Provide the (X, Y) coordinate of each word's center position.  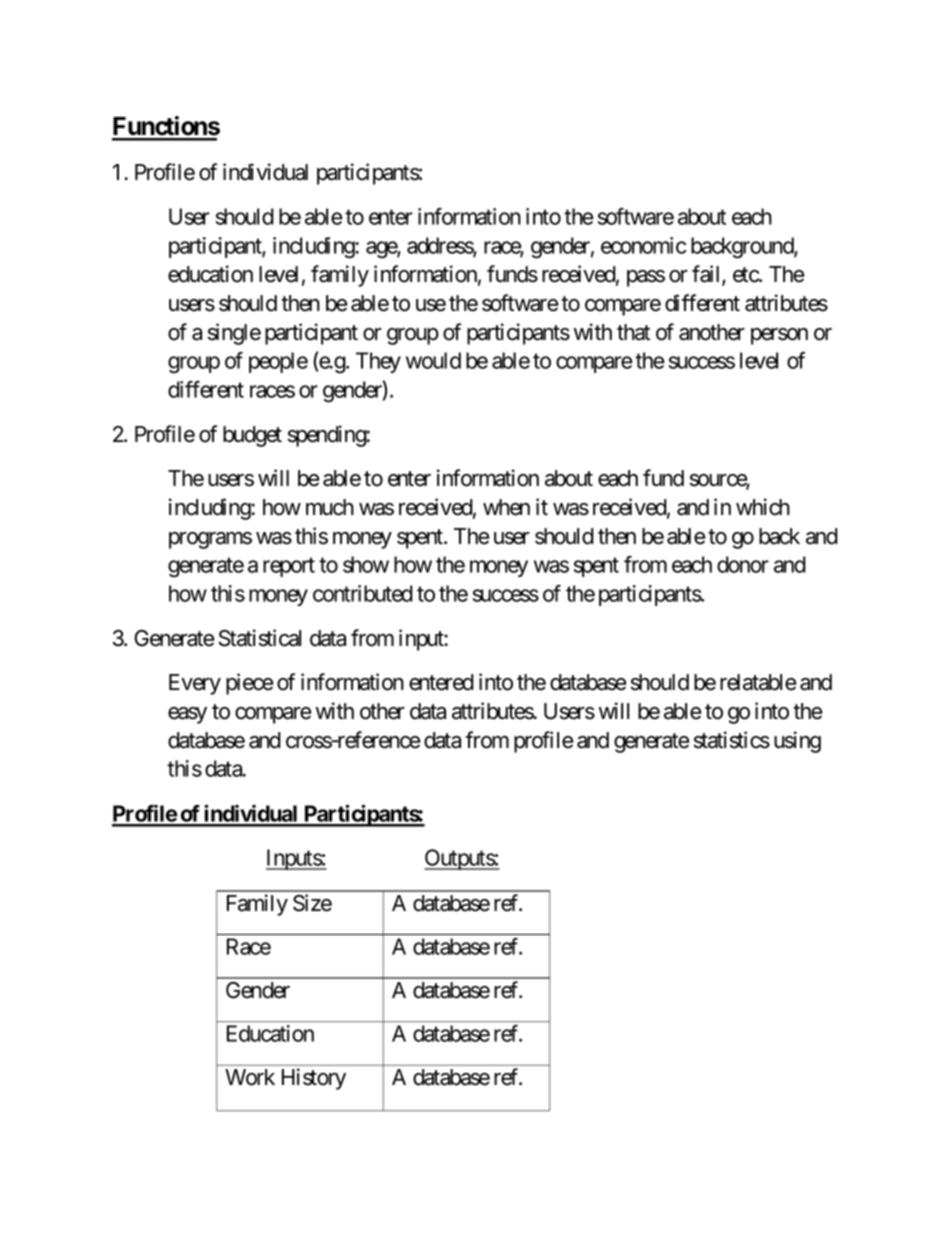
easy (187, 715)
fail (707, 275)
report (289, 567)
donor (743, 564)
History (314, 1079)
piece (249, 684)
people (278, 362)
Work (250, 1077)
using (797, 742)
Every (195, 684)
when (506, 507)
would (433, 360)
